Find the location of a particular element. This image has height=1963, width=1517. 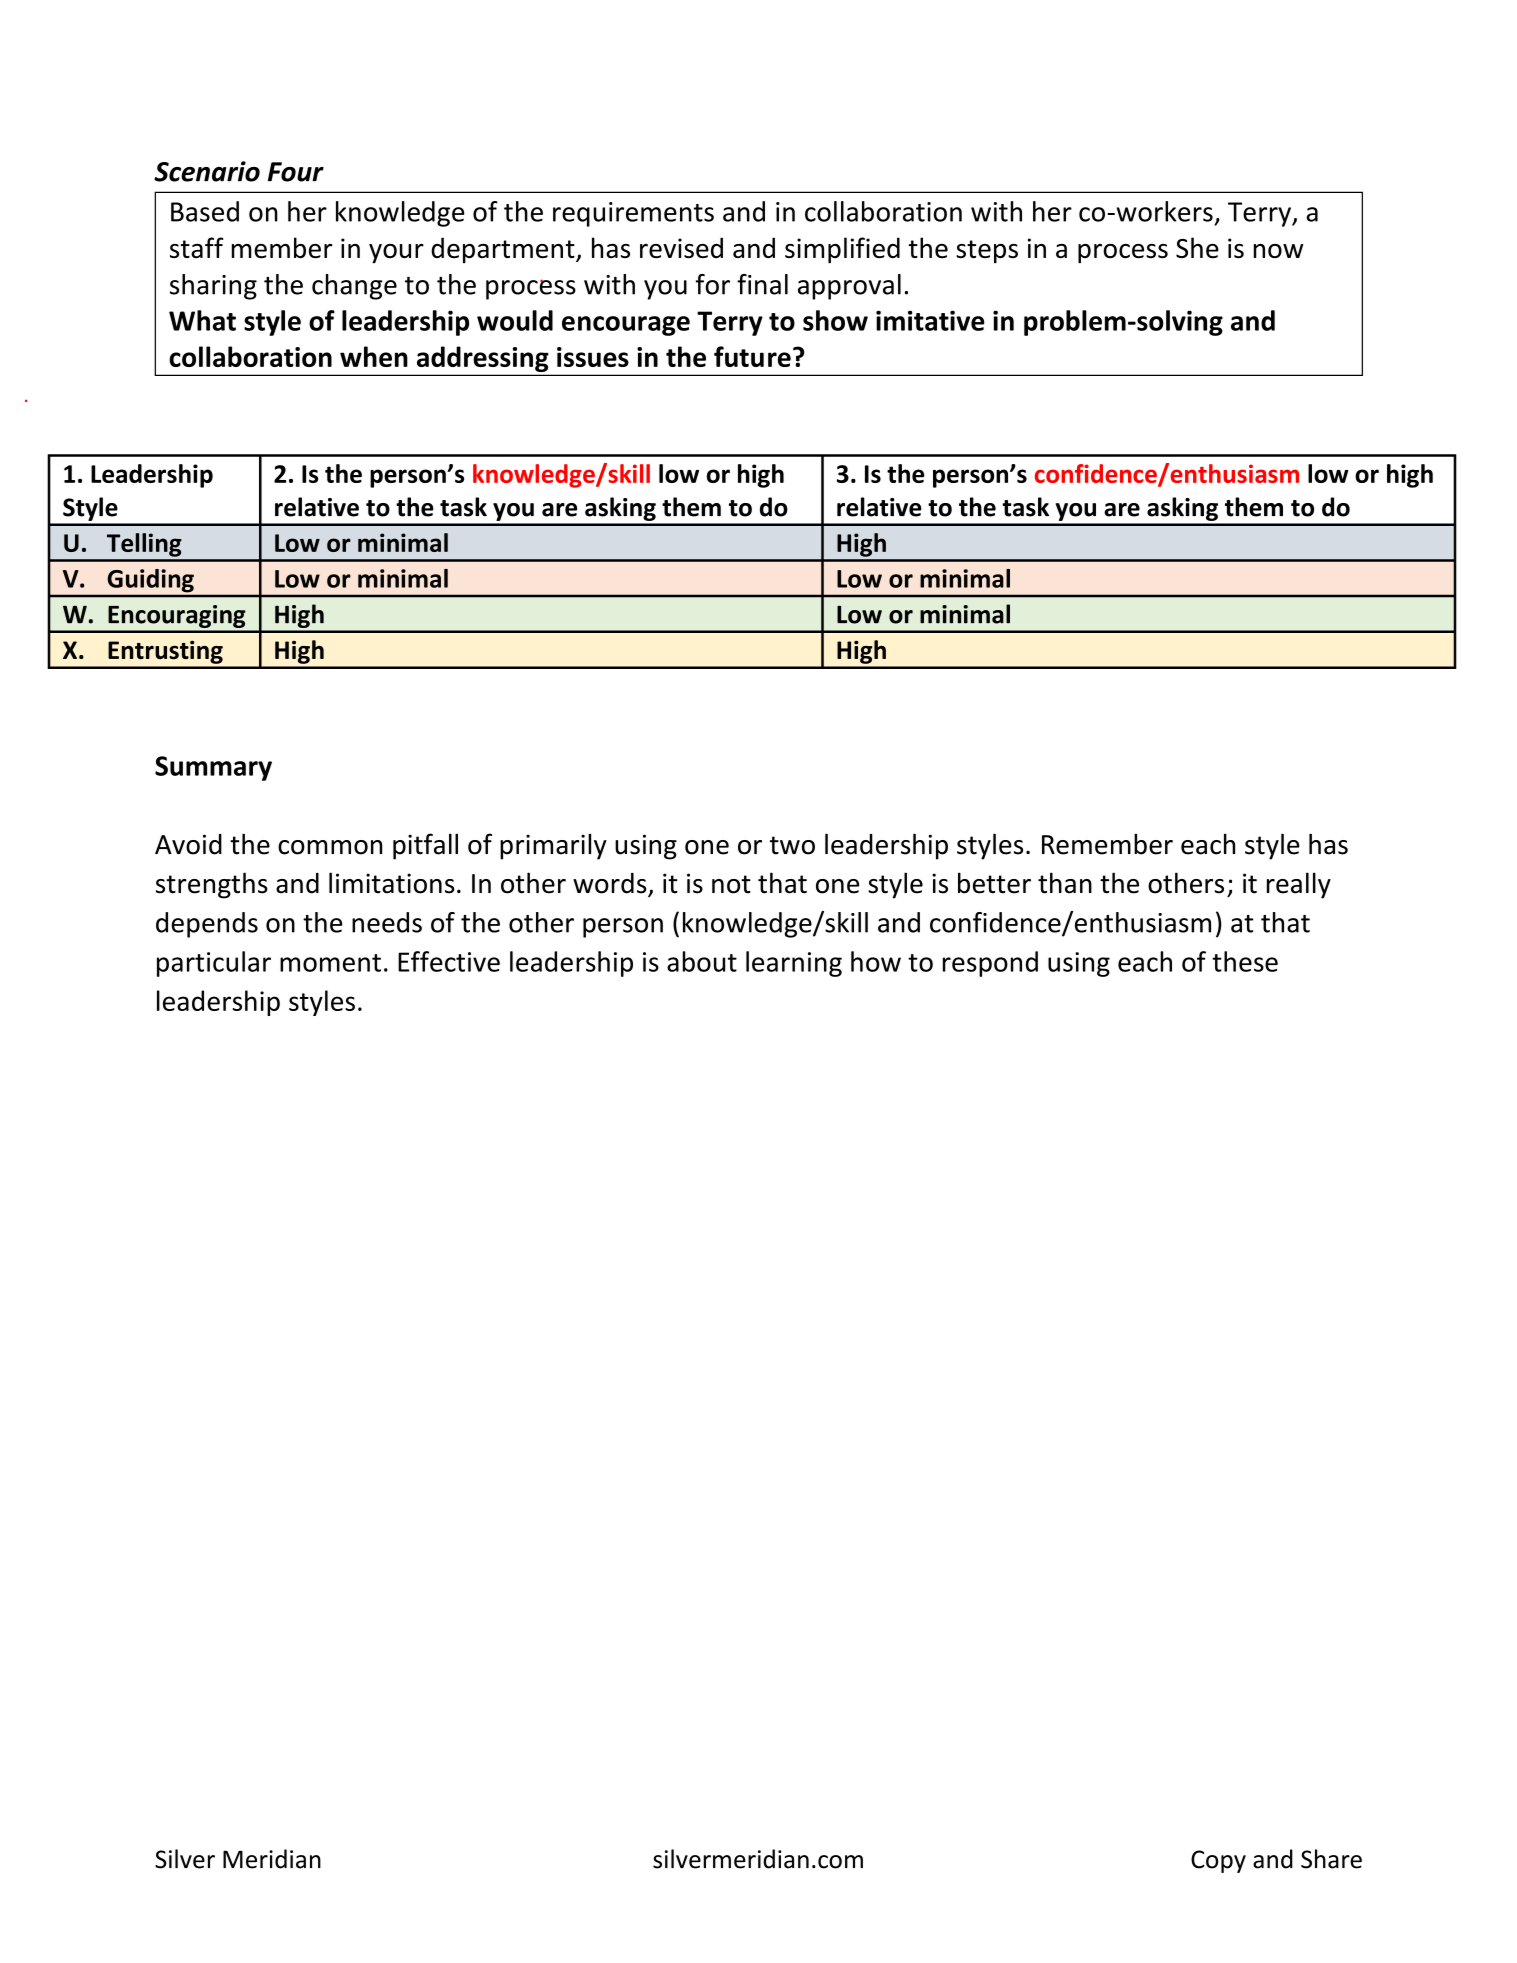

two is located at coordinates (792, 845).
